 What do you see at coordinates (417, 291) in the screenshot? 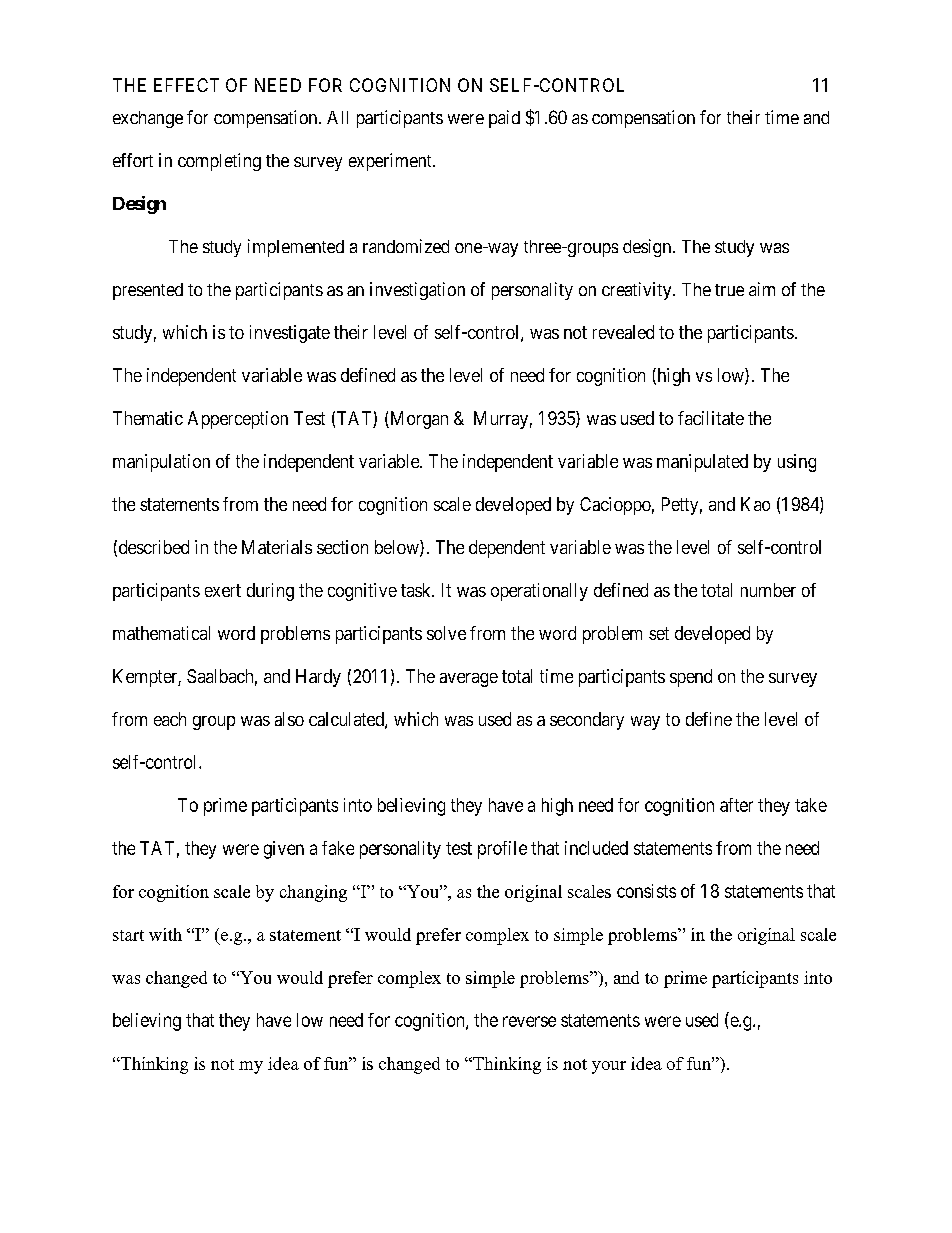
I see `investigation` at bounding box center [417, 291].
